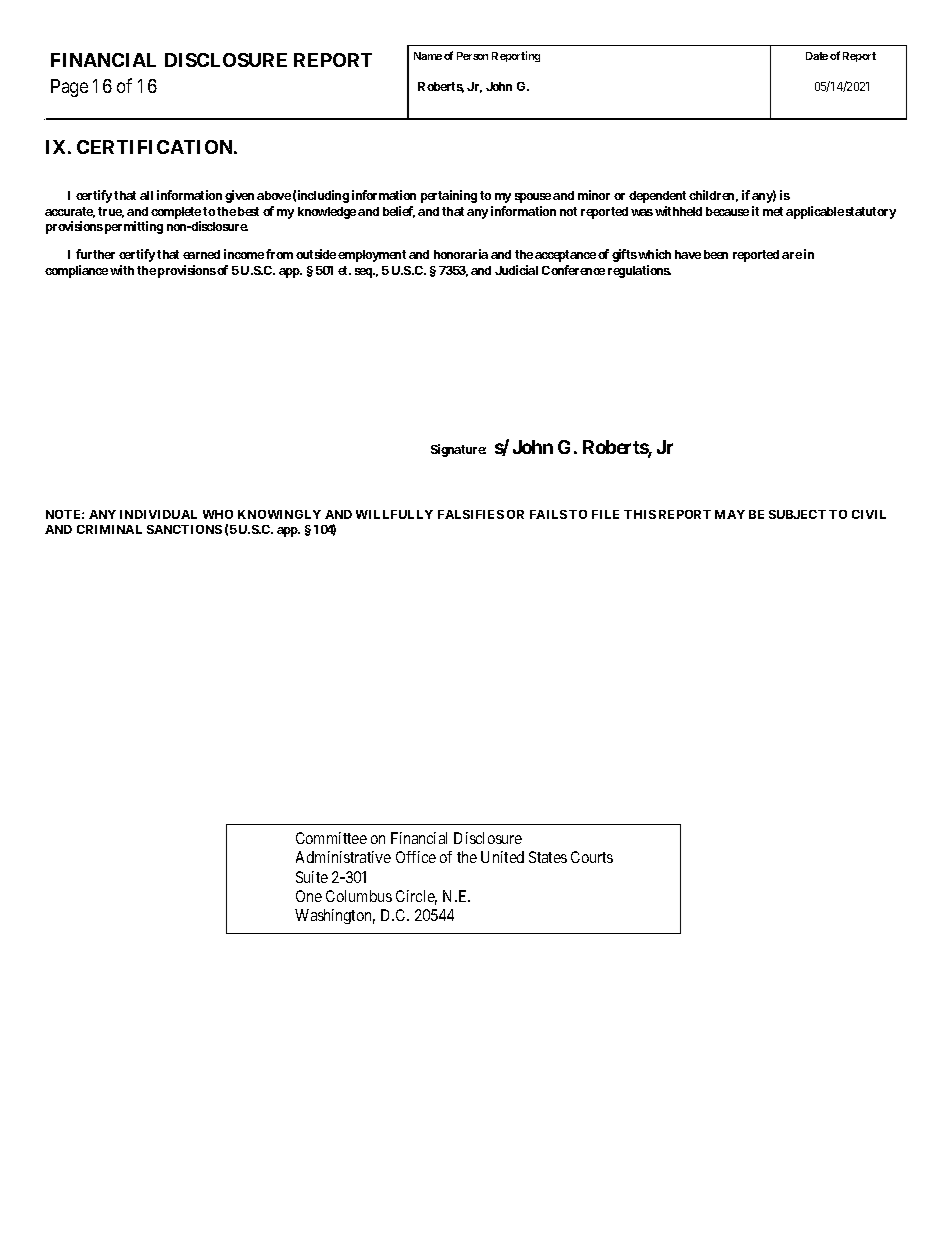 The width and height of the image is (952, 1257). Describe the element at coordinates (309, 896) in the image. I see `One` at that location.
